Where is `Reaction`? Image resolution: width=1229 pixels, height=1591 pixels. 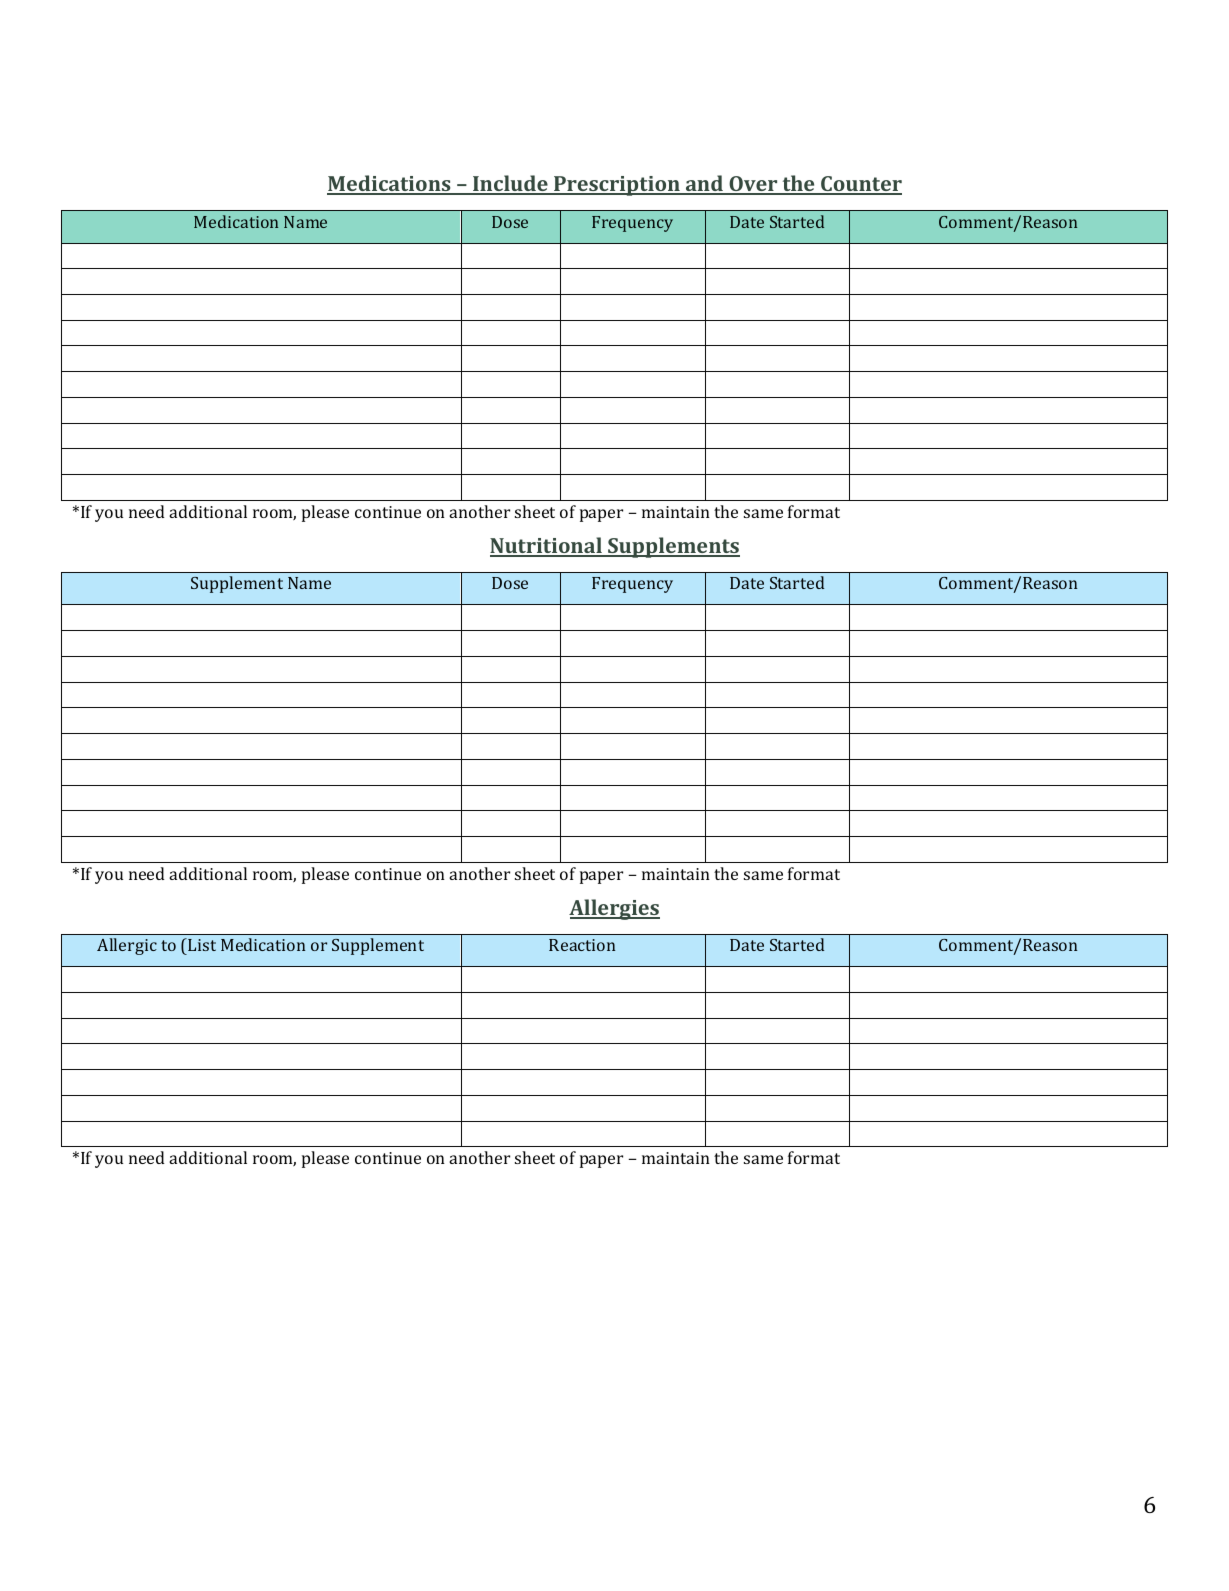 Reaction is located at coordinates (582, 945).
